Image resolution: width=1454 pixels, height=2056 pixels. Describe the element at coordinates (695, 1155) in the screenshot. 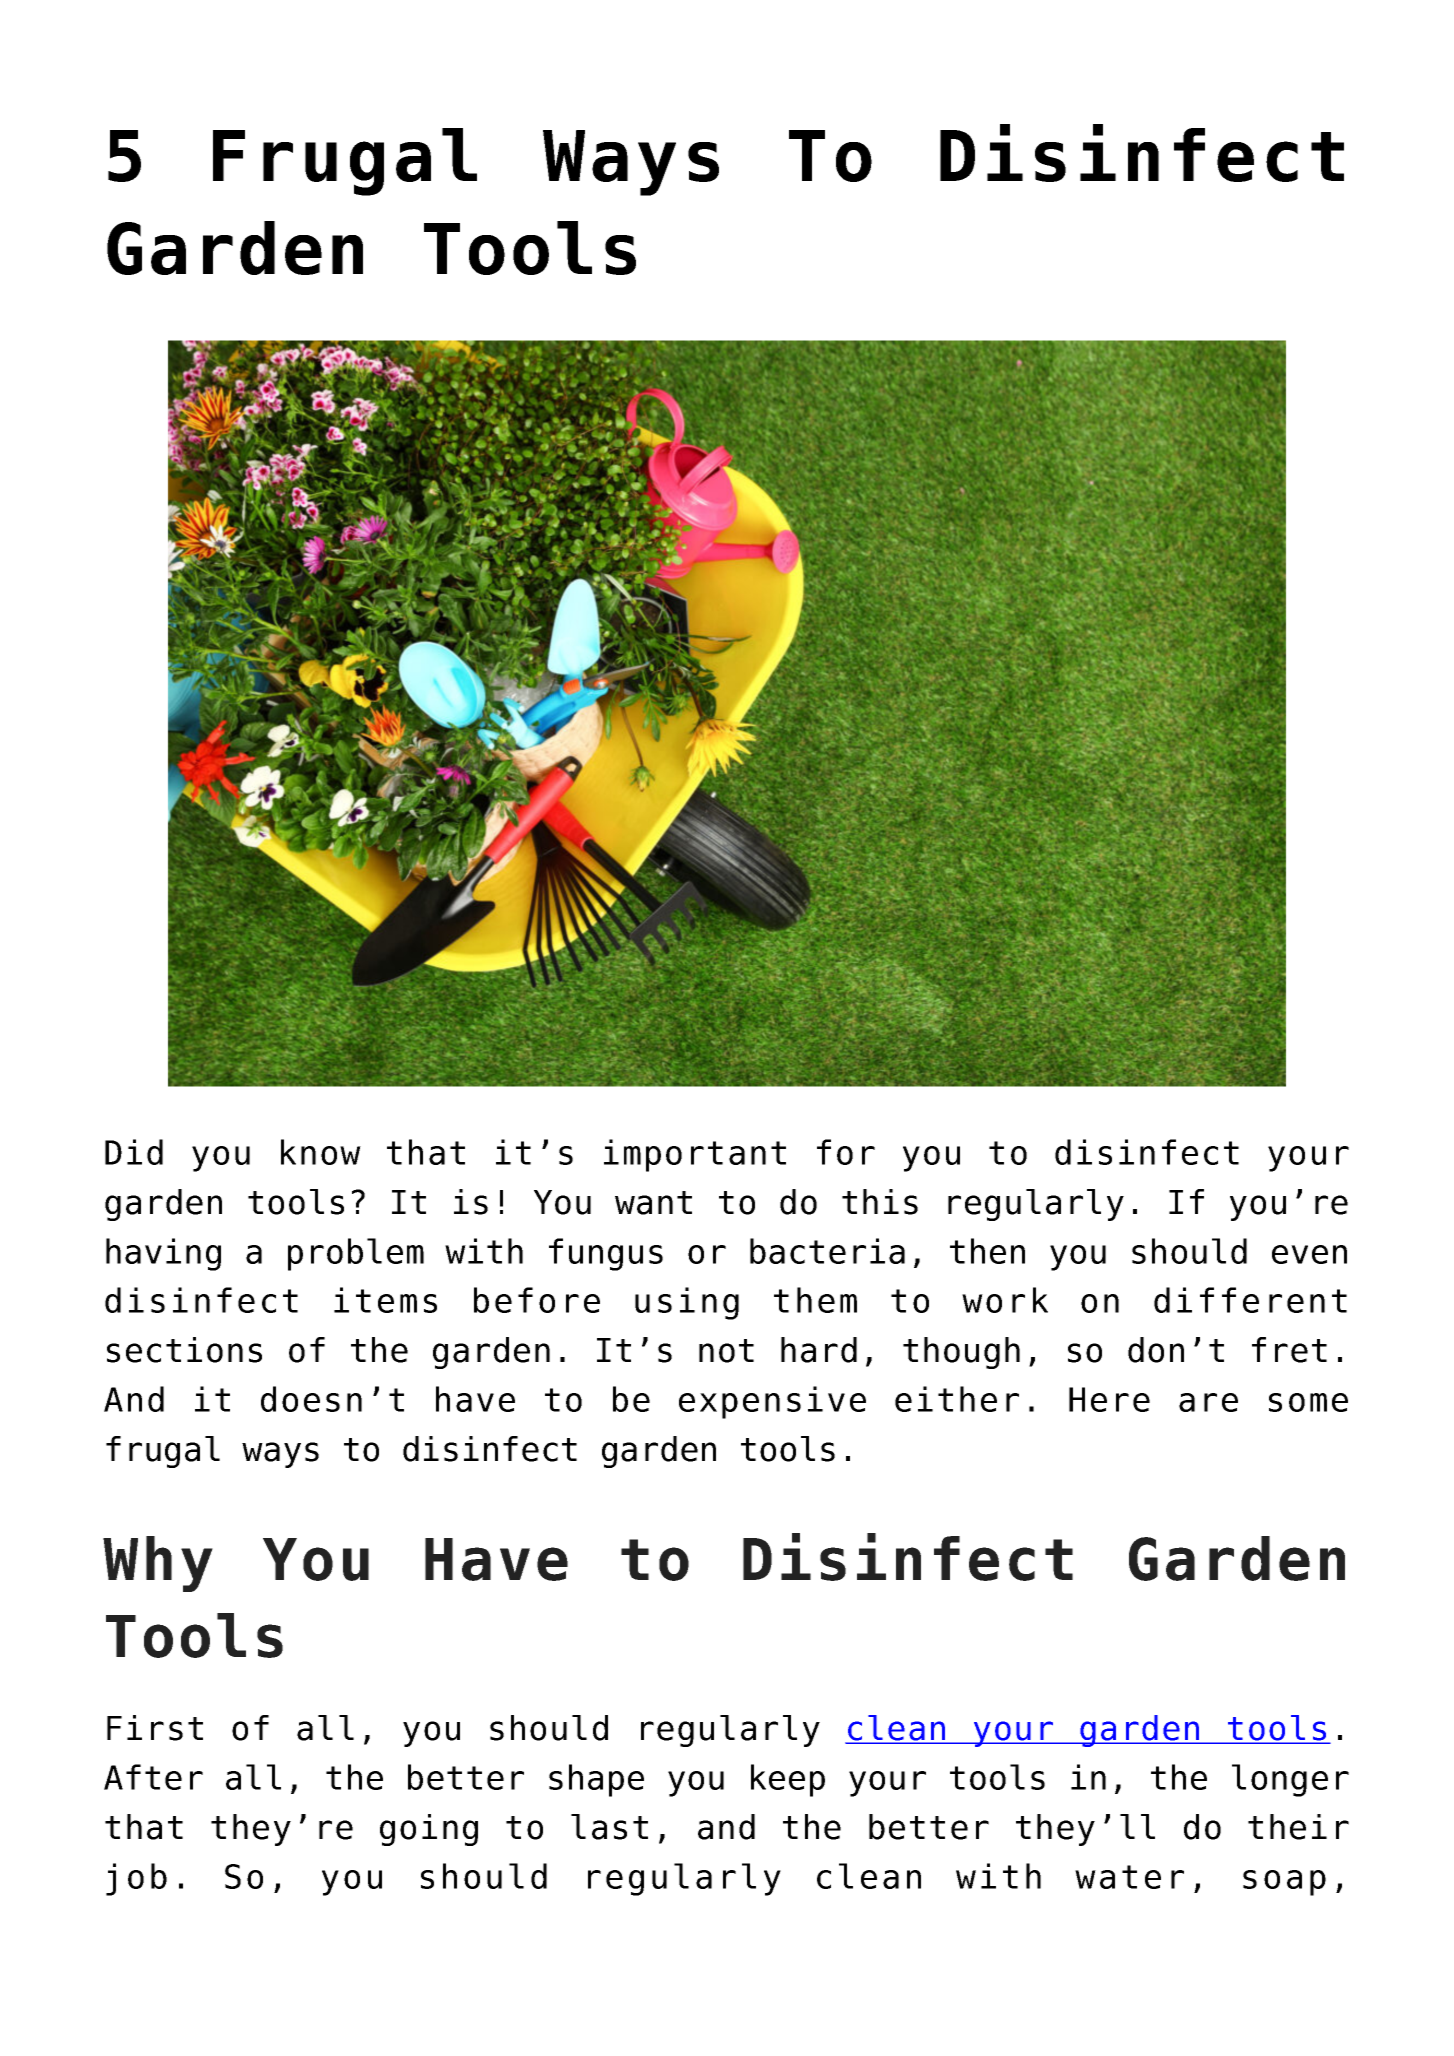

I see `important` at that location.
